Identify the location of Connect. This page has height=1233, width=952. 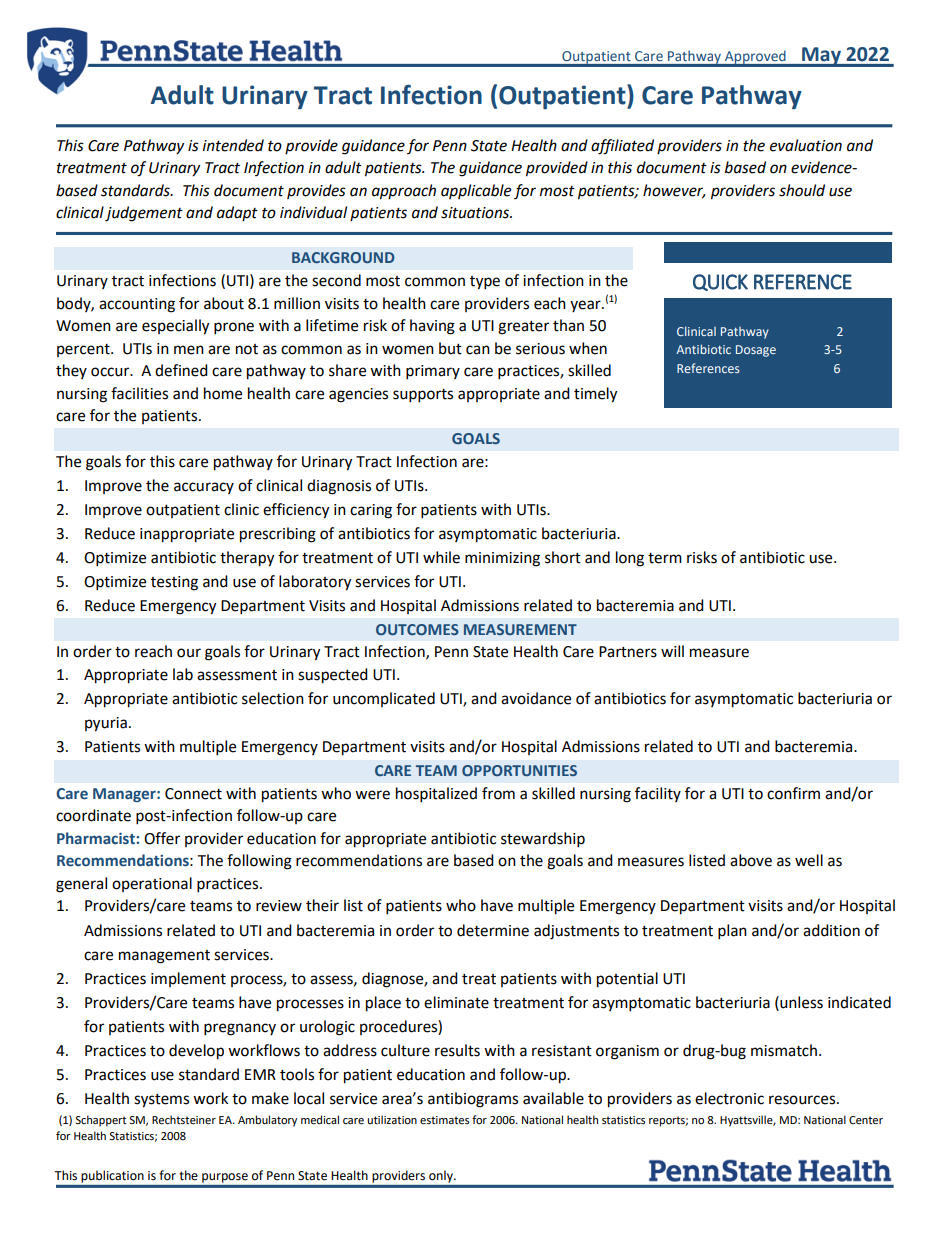
(193, 794).
